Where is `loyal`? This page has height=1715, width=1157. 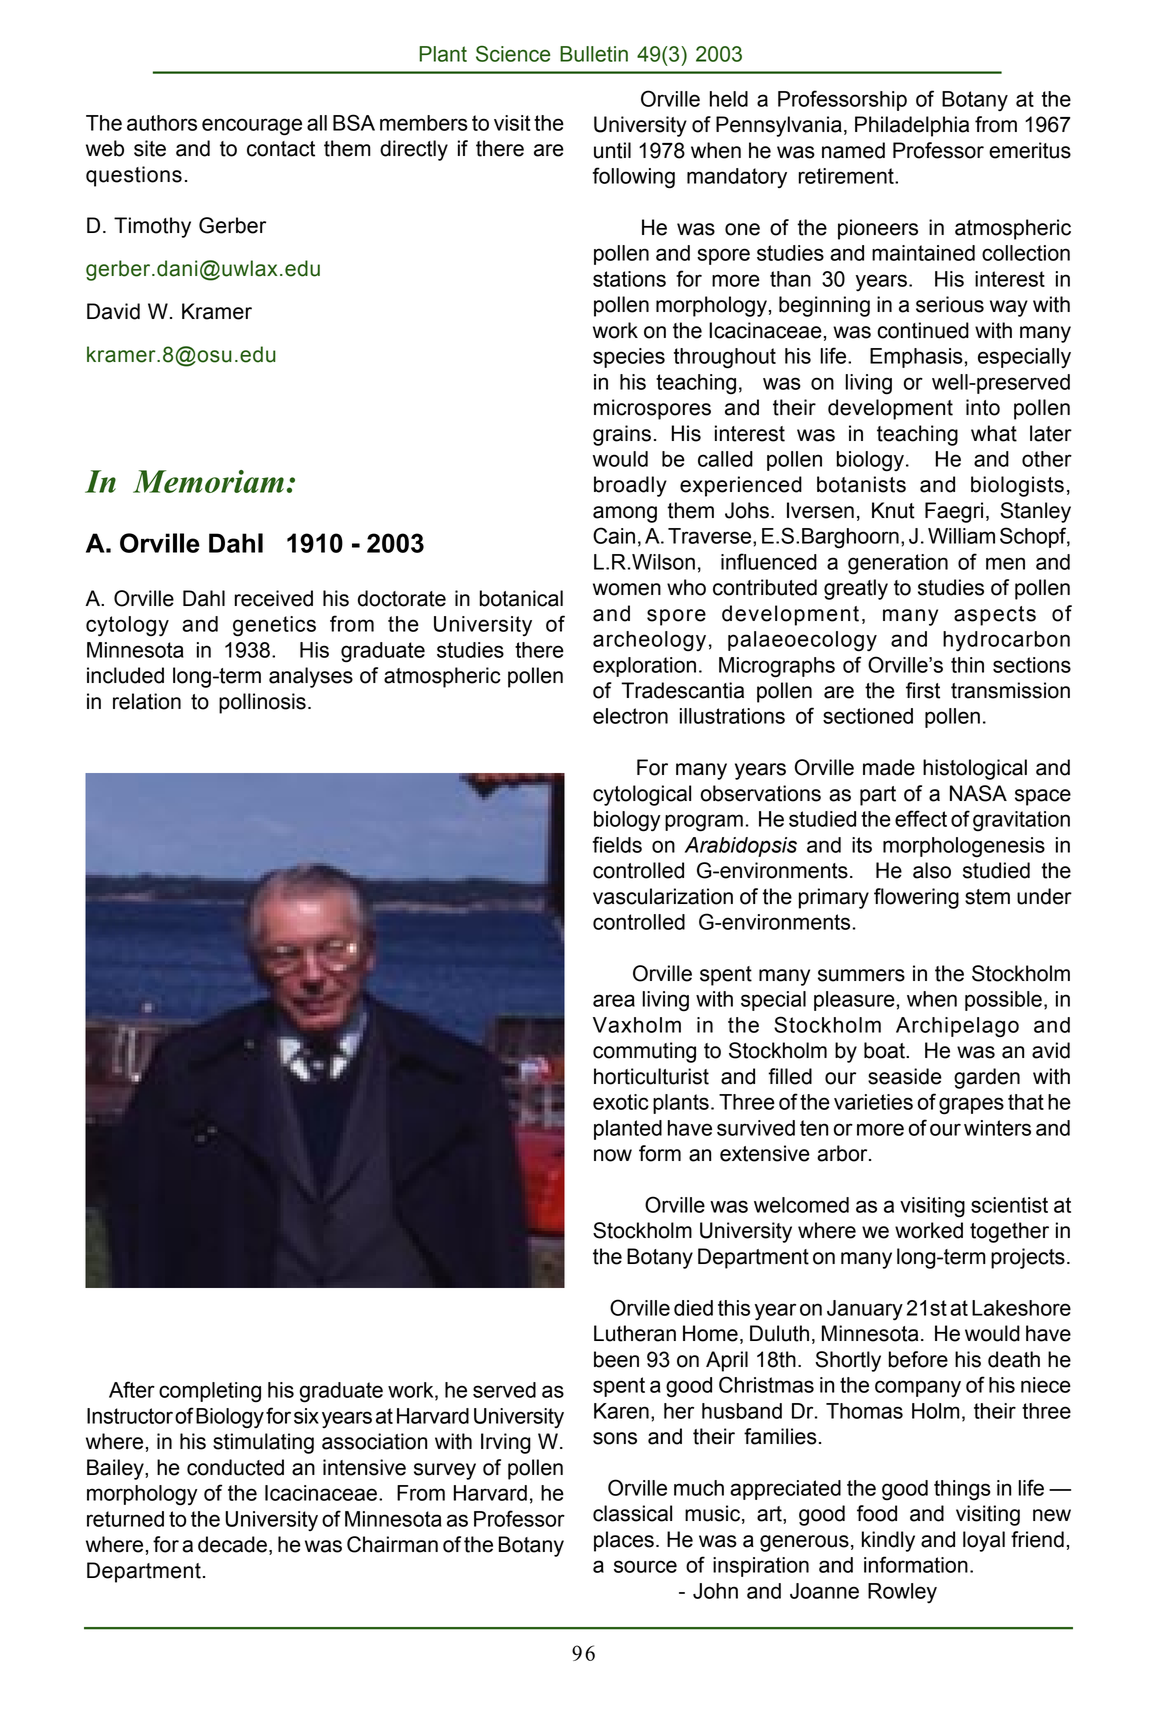
loyal is located at coordinates (984, 1541).
